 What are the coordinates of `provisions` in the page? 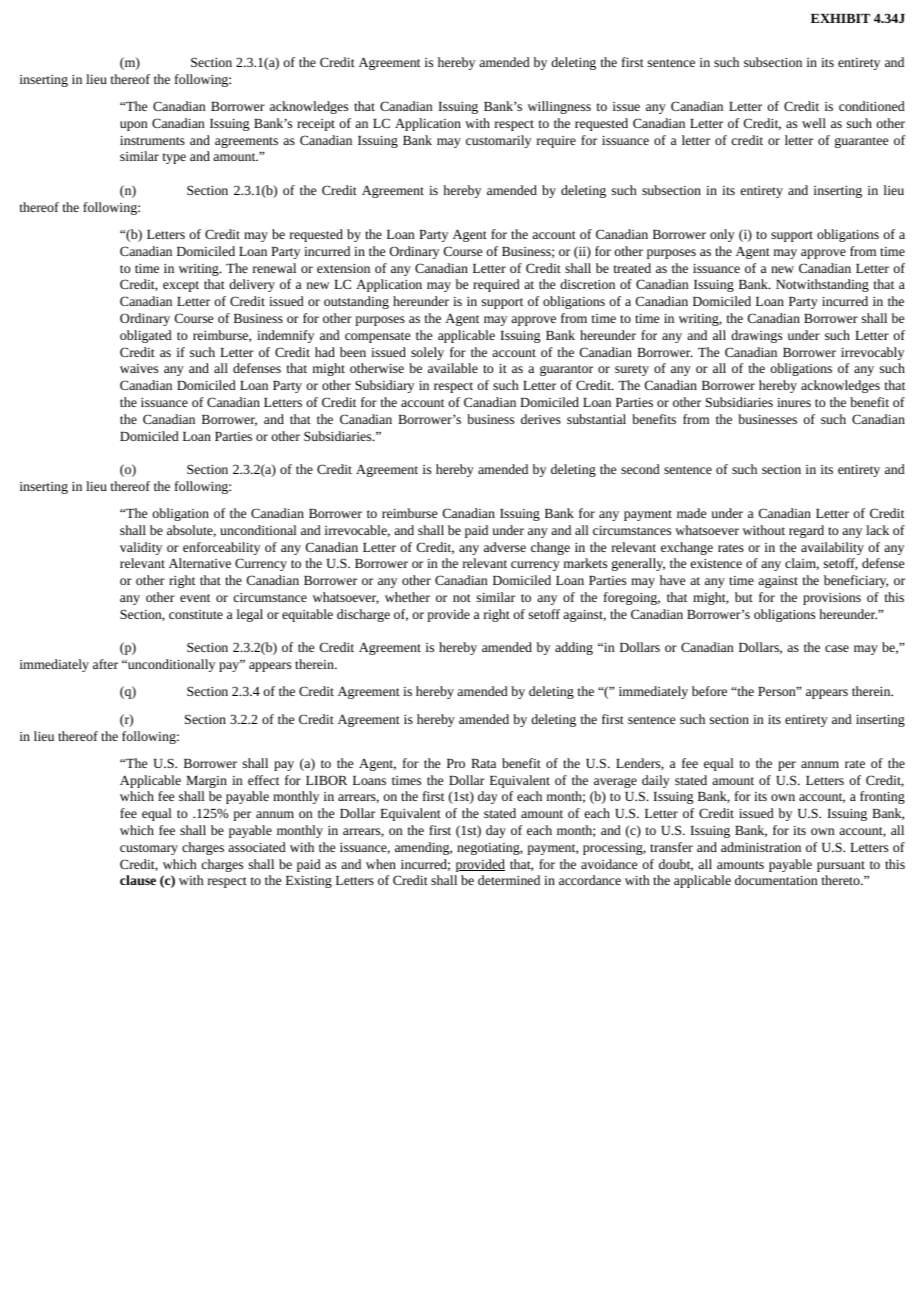 It's located at (832, 599).
